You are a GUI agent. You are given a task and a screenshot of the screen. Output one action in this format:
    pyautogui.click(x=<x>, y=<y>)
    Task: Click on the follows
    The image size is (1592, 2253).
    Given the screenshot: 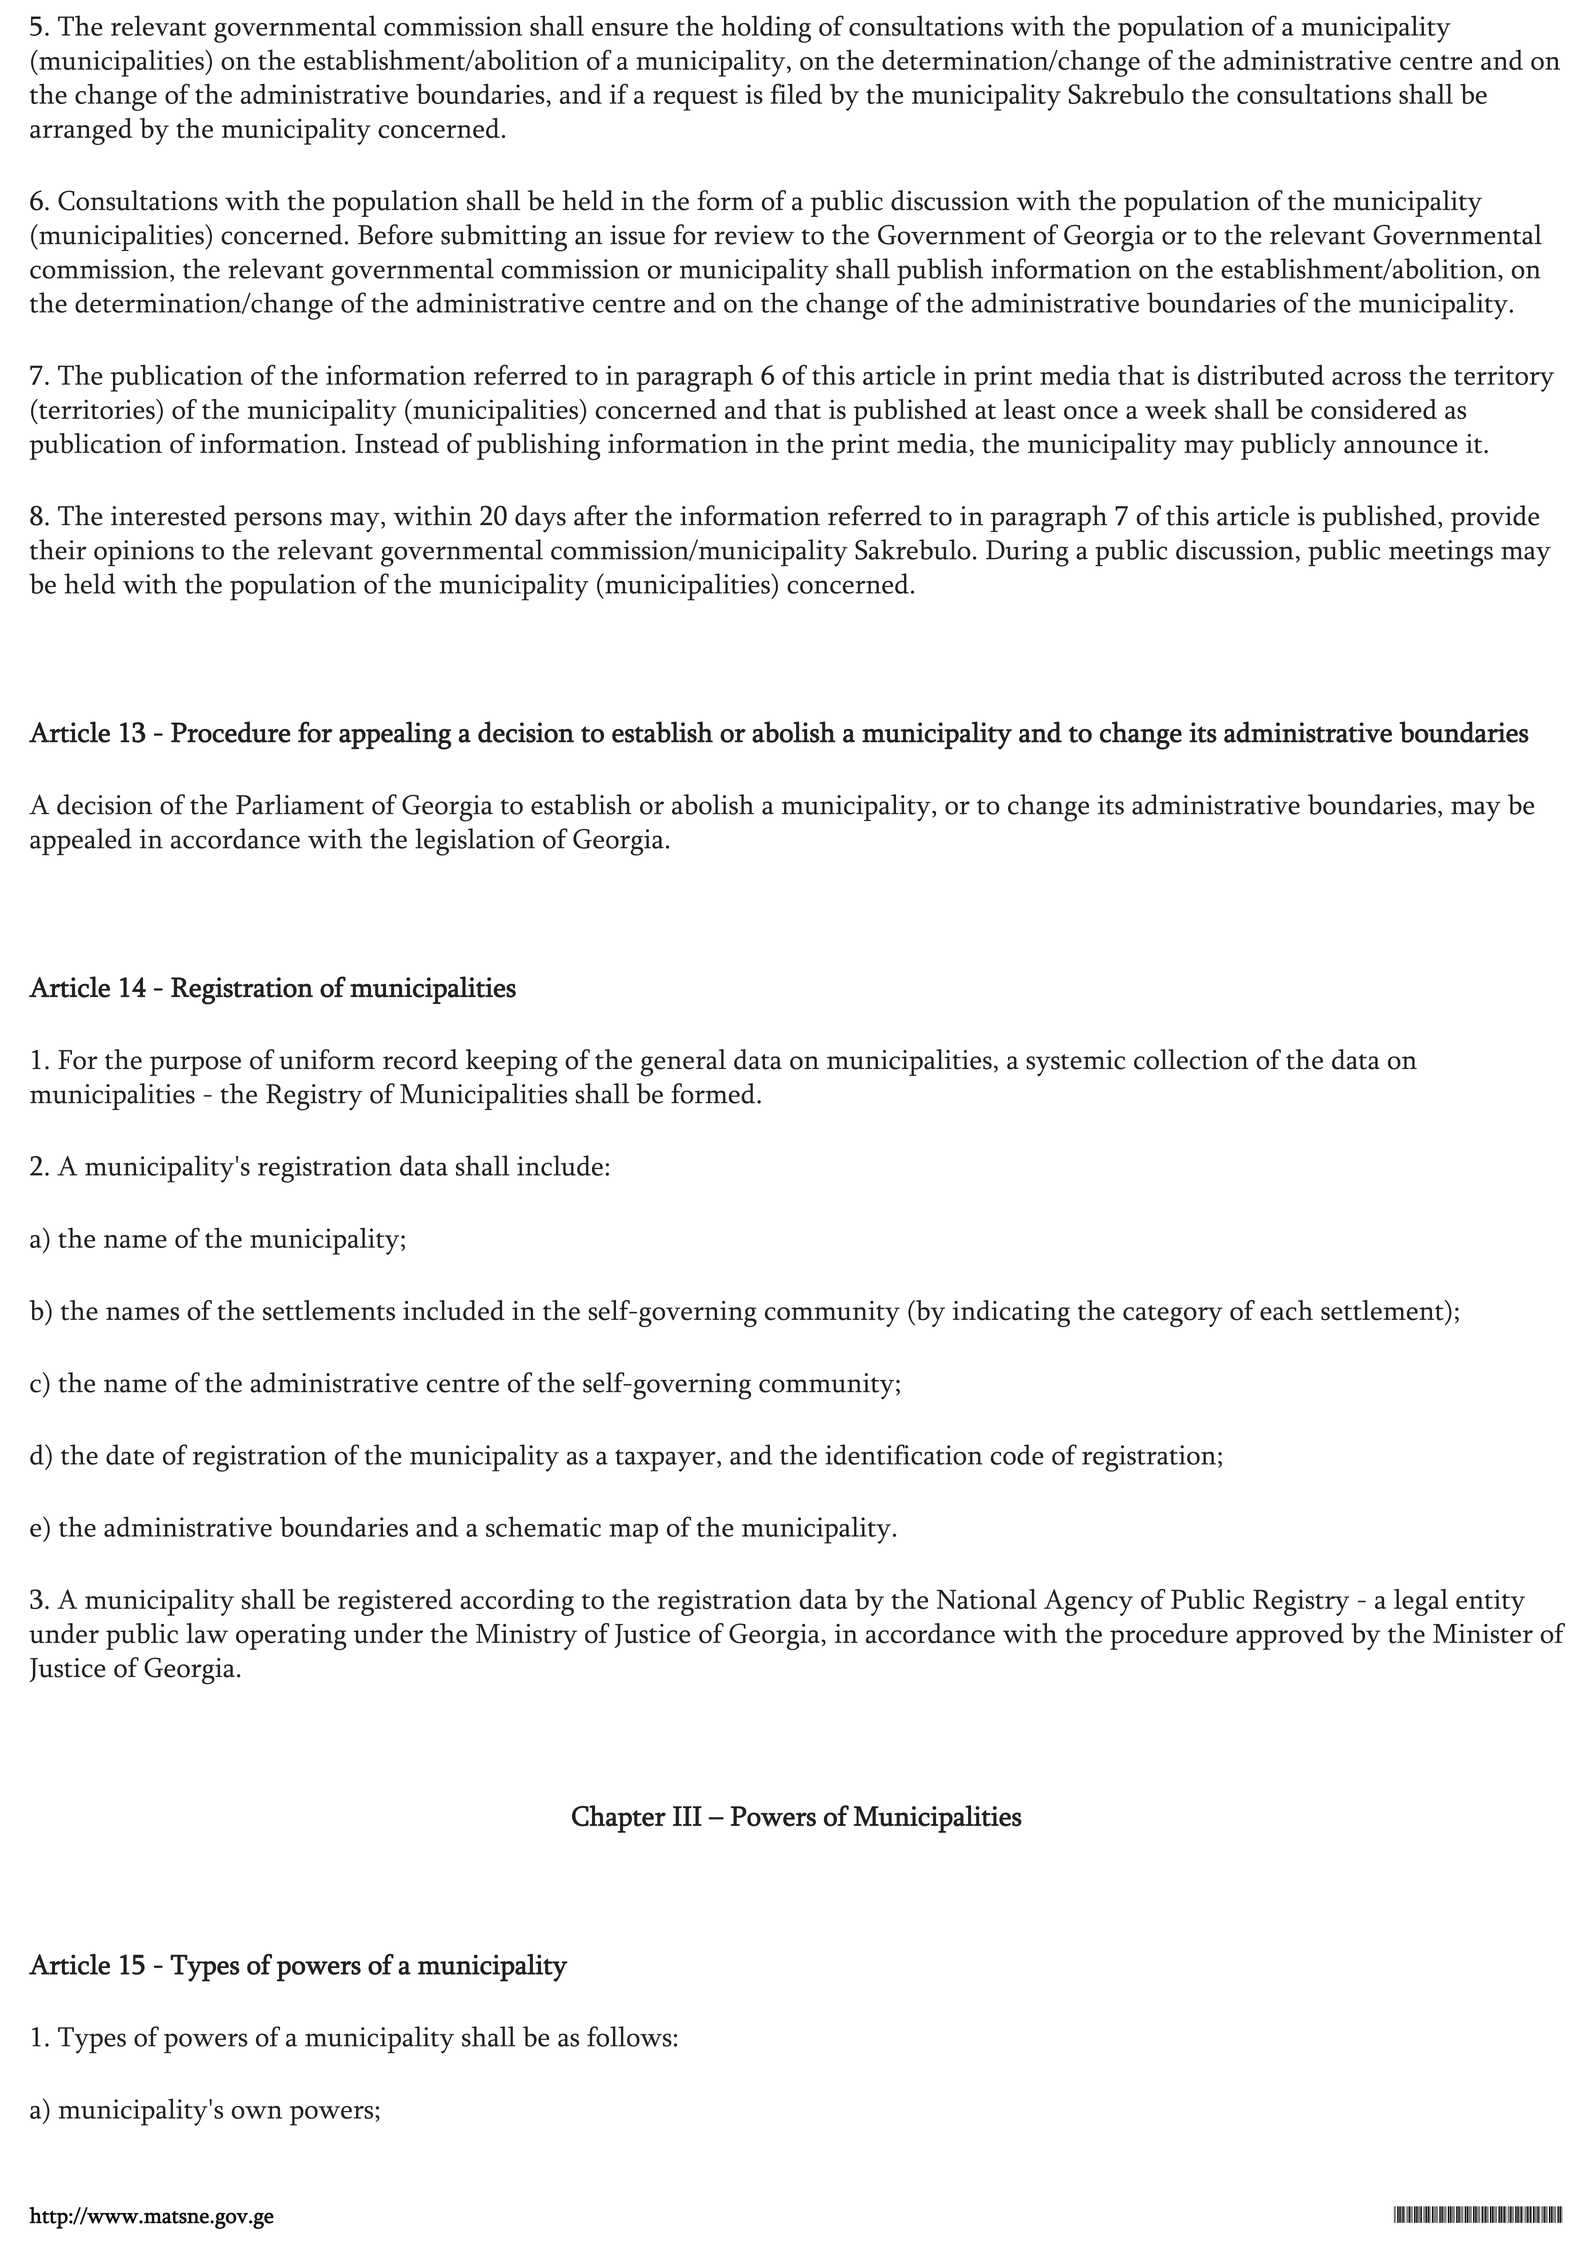 What is the action you would take?
    pyautogui.click(x=629, y=2036)
